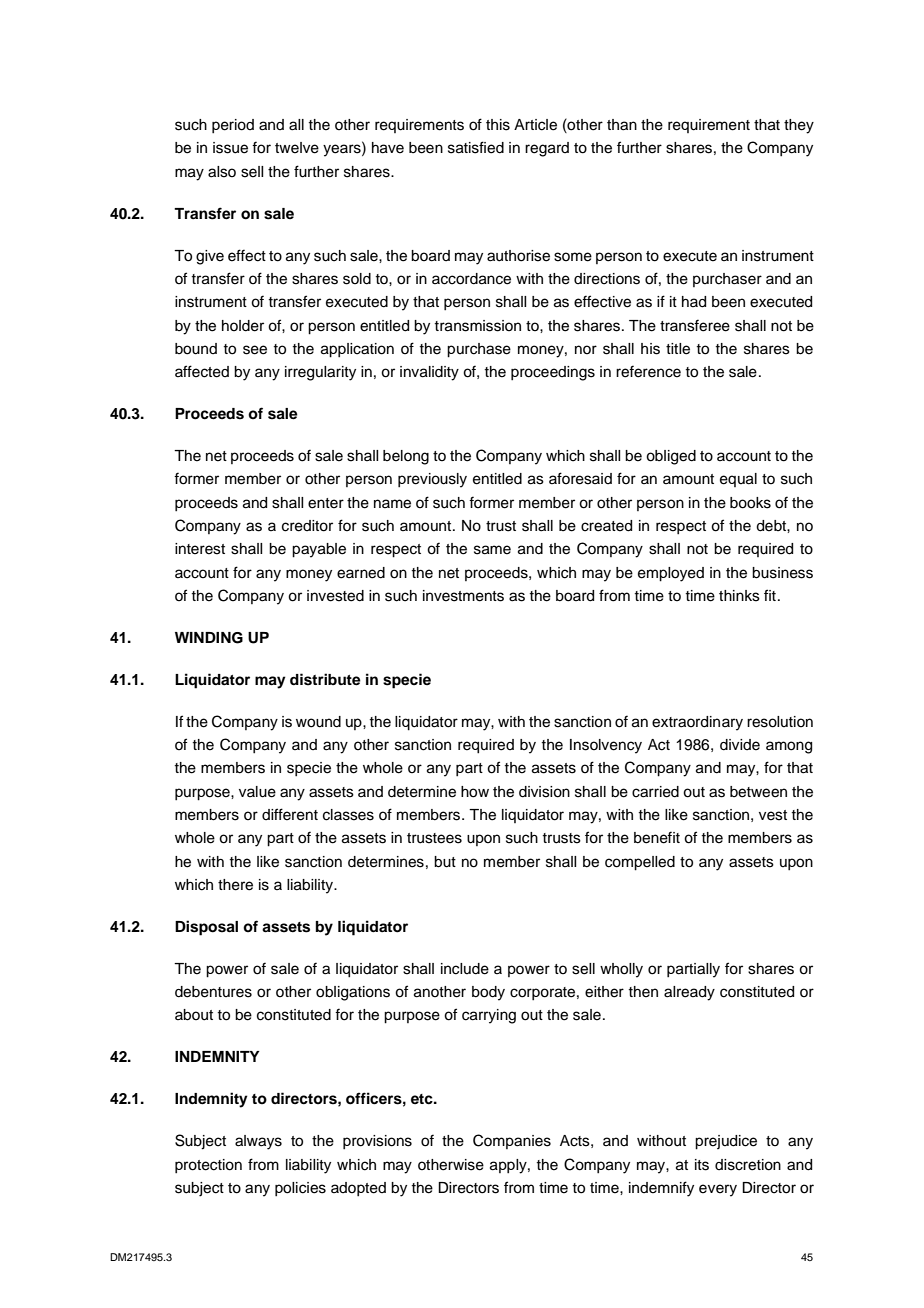 This screenshot has height=1308, width=924. What do you see at coordinates (671, 457) in the screenshot?
I see `obliged` at bounding box center [671, 457].
